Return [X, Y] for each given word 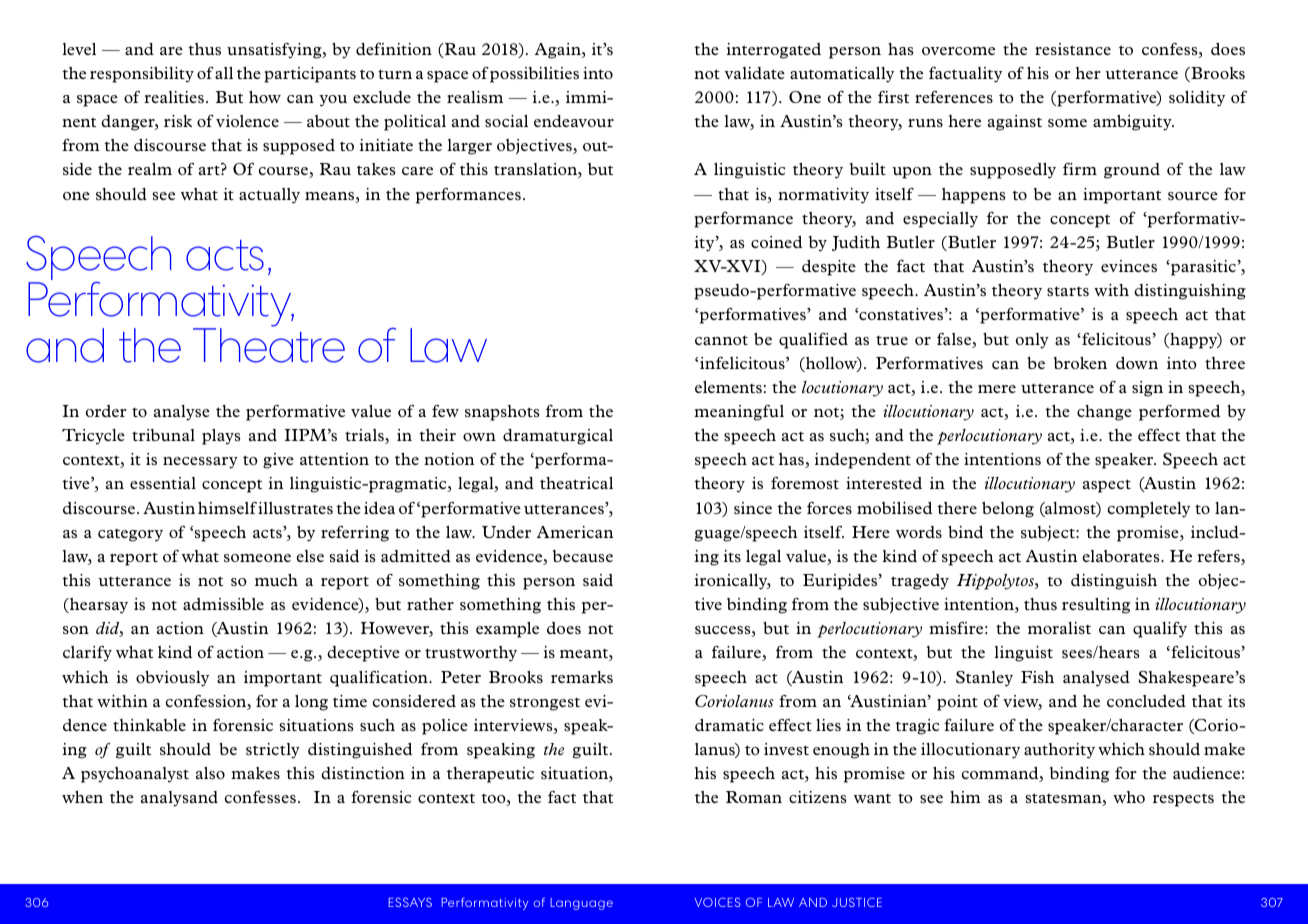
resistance [1073, 49]
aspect [1107, 486]
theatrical [576, 483]
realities [174, 97]
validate [755, 73]
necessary [200, 463]
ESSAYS [410, 902]
